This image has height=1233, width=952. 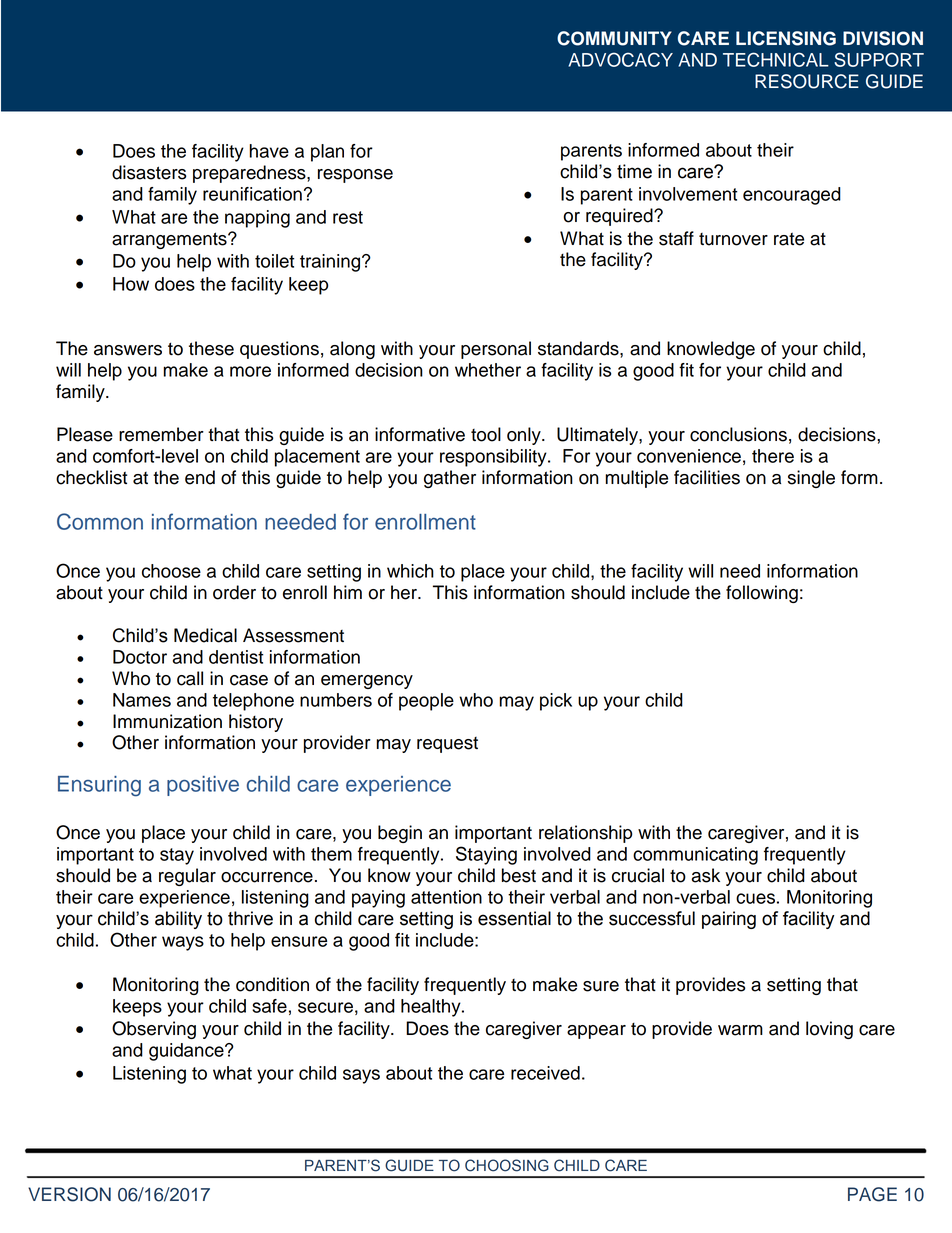 I want to click on request, so click(x=447, y=745).
